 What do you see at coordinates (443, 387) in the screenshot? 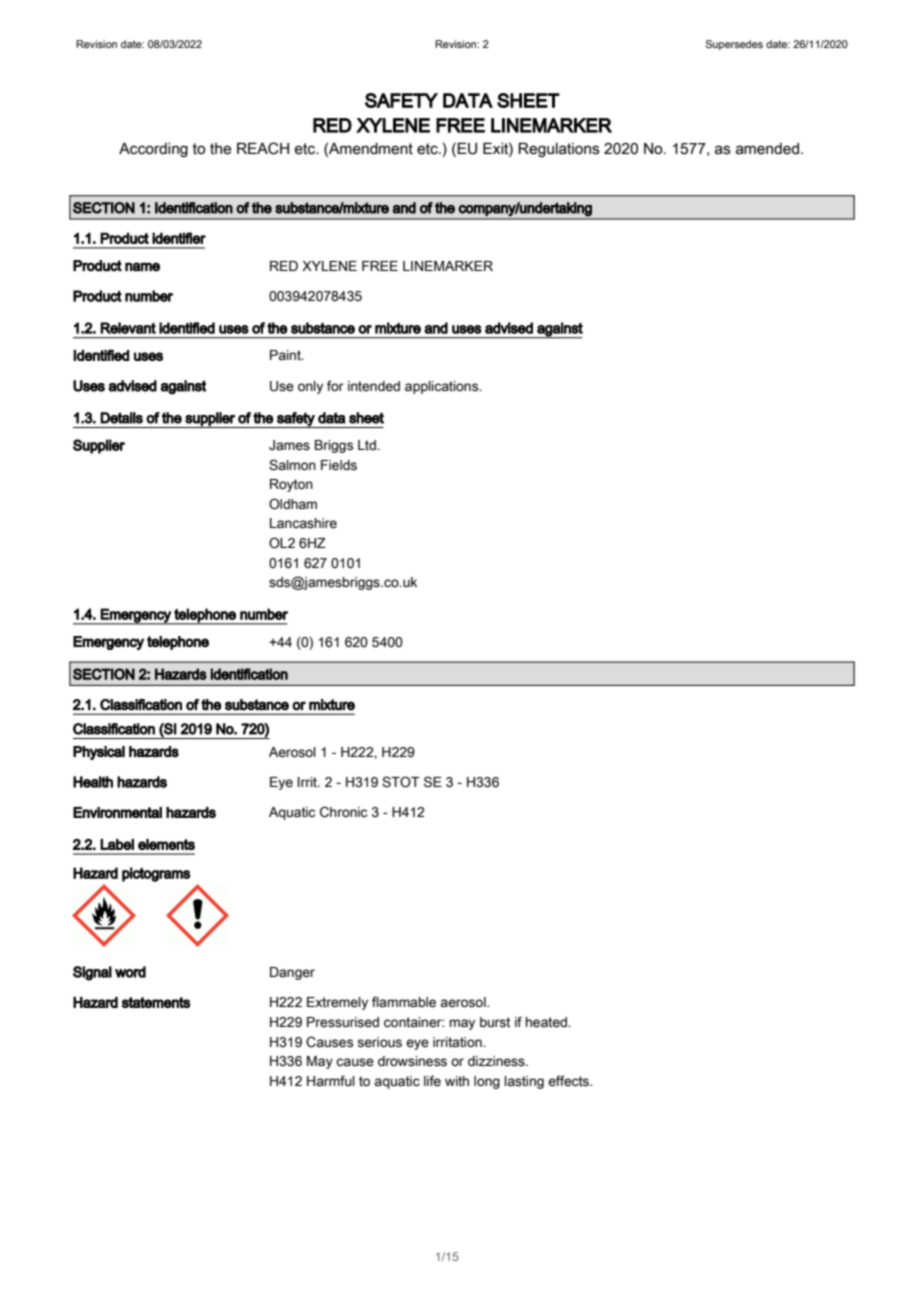
I see `applications` at bounding box center [443, 387].
